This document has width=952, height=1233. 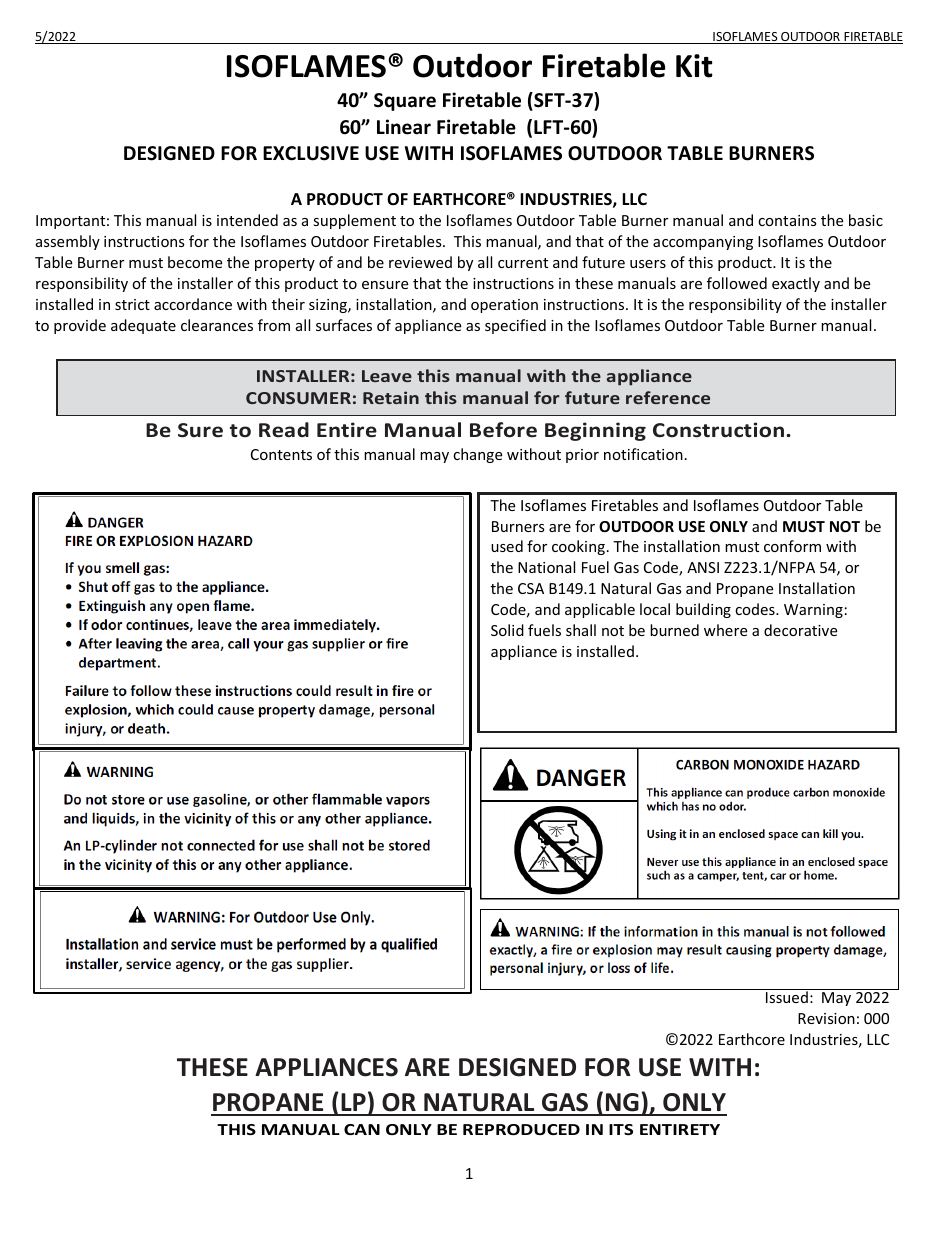 What do you see at coordinates (800, 630) in the document?
I see `decorative` at bounding box center [800, 630].
